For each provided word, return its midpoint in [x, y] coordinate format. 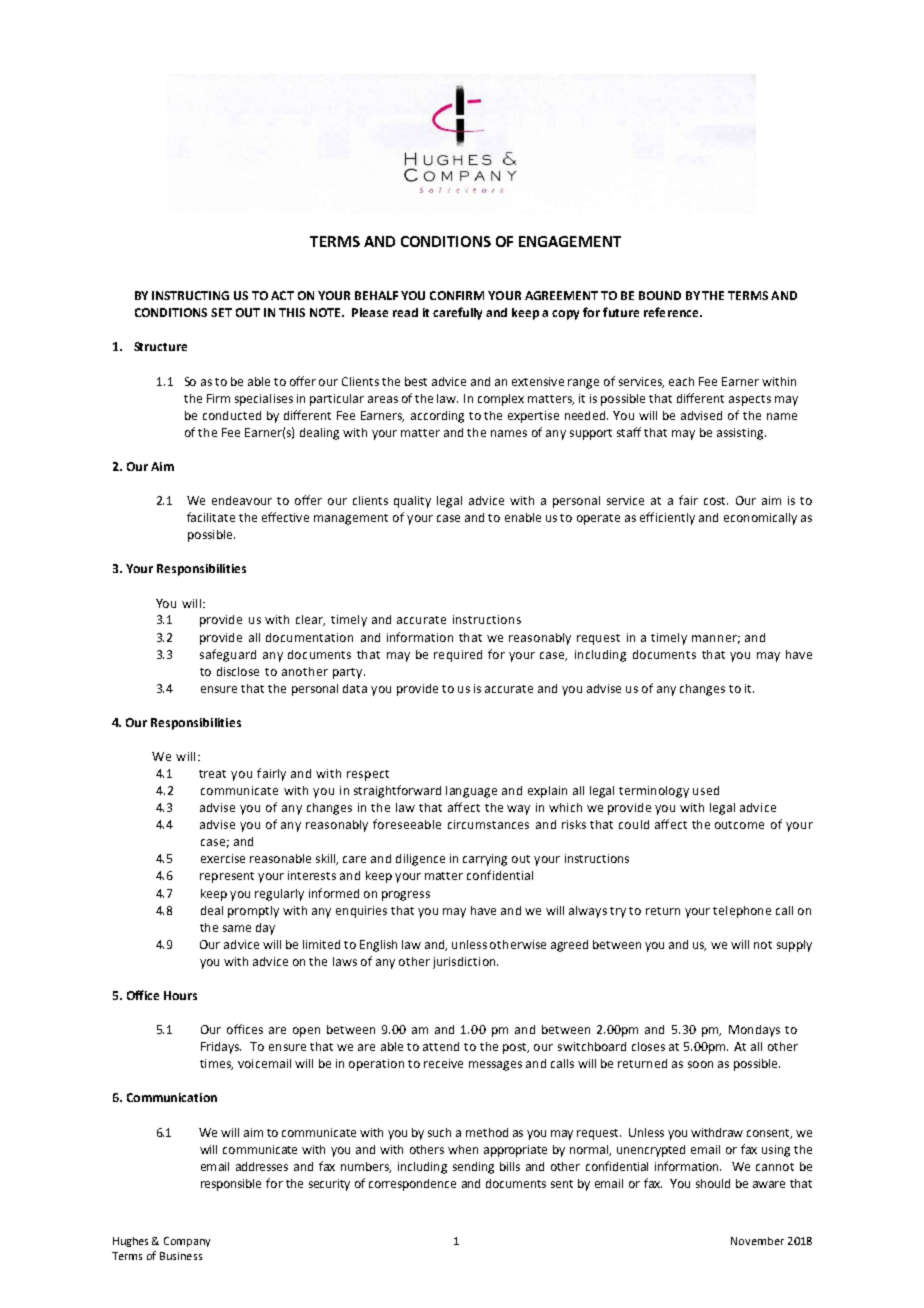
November [757, 1241]
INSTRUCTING [190, 295]
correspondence [412, 1185]
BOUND [660, 295]
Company [187, 1242]
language [471, 792]
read [405, 312]
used [706, 790]
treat [212, 774]
